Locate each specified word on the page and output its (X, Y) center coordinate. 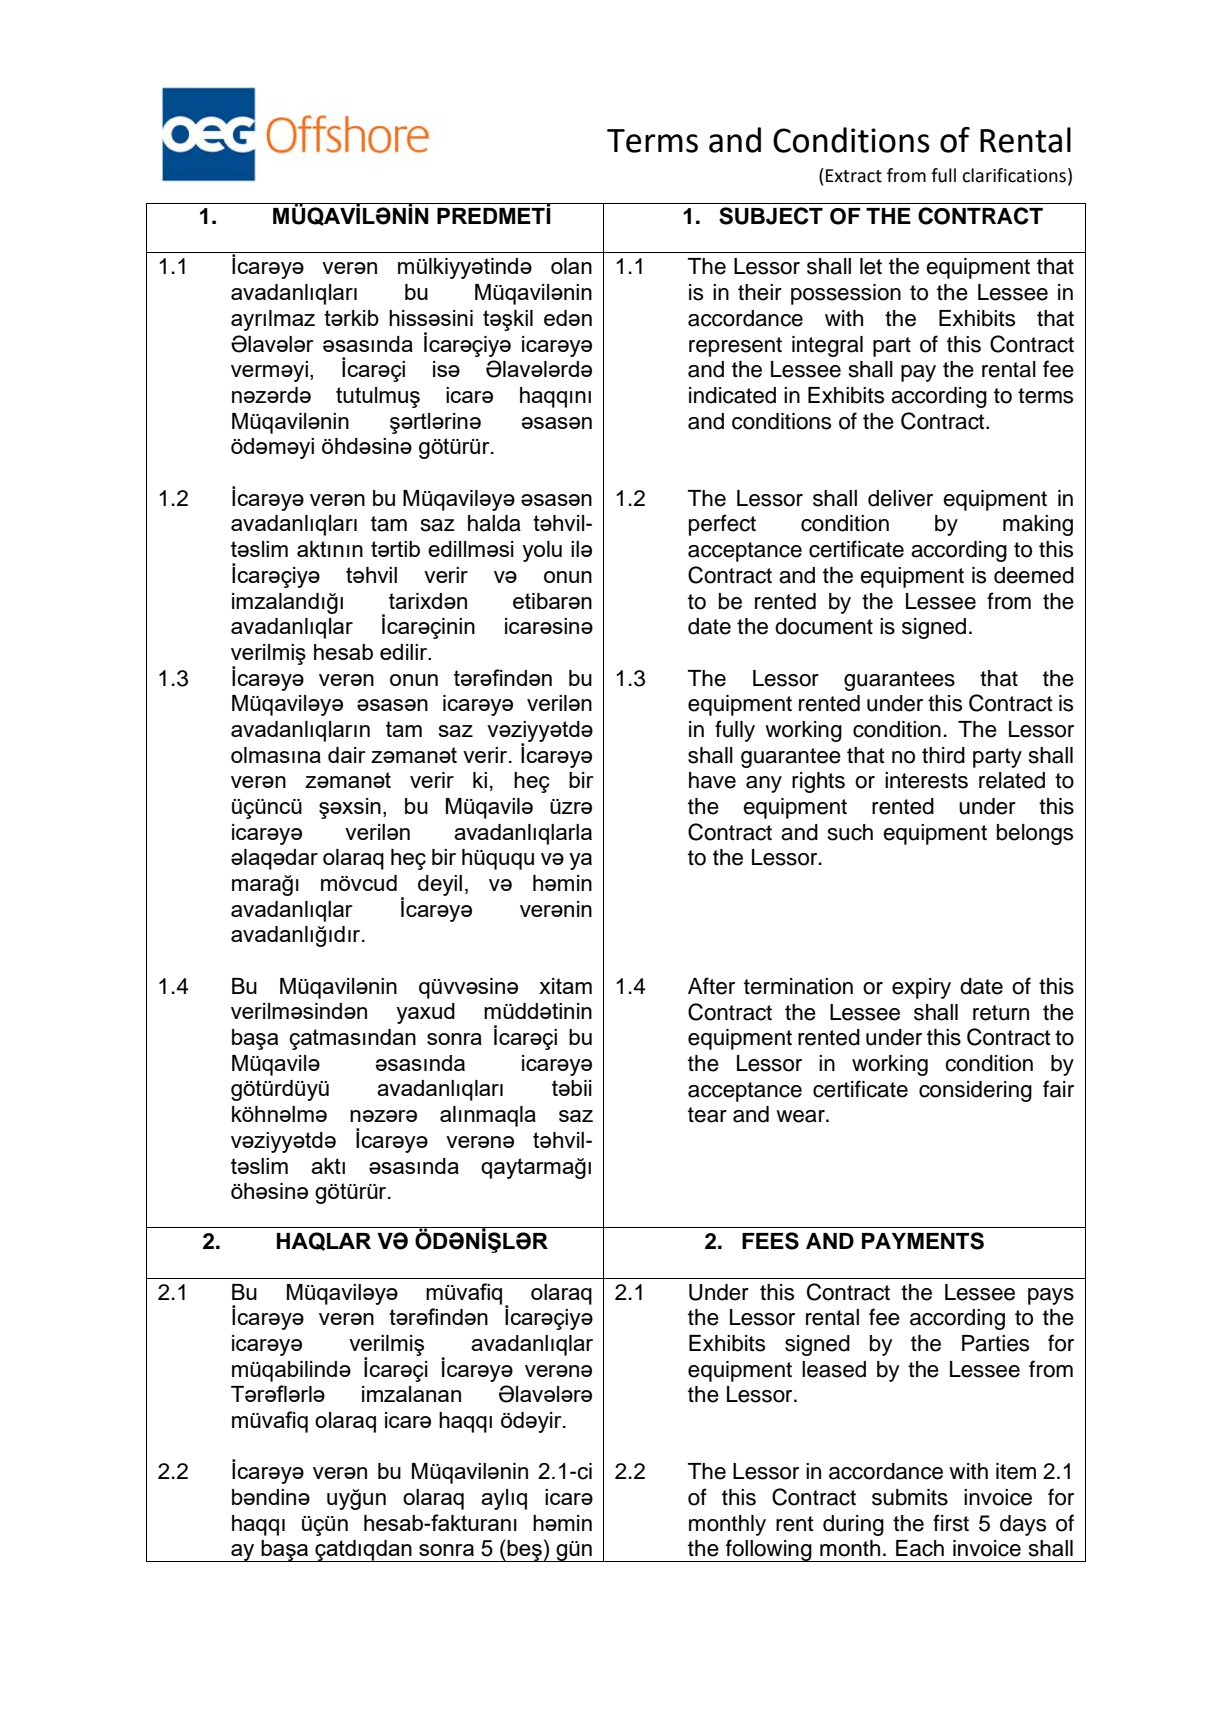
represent (735, 347)
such (850, 832)
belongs (1035, 834)
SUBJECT (771, 216)
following (769, 1550)
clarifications (1014, 175)
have (712, 780)
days (1023, 1525)
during (853, 1525)
